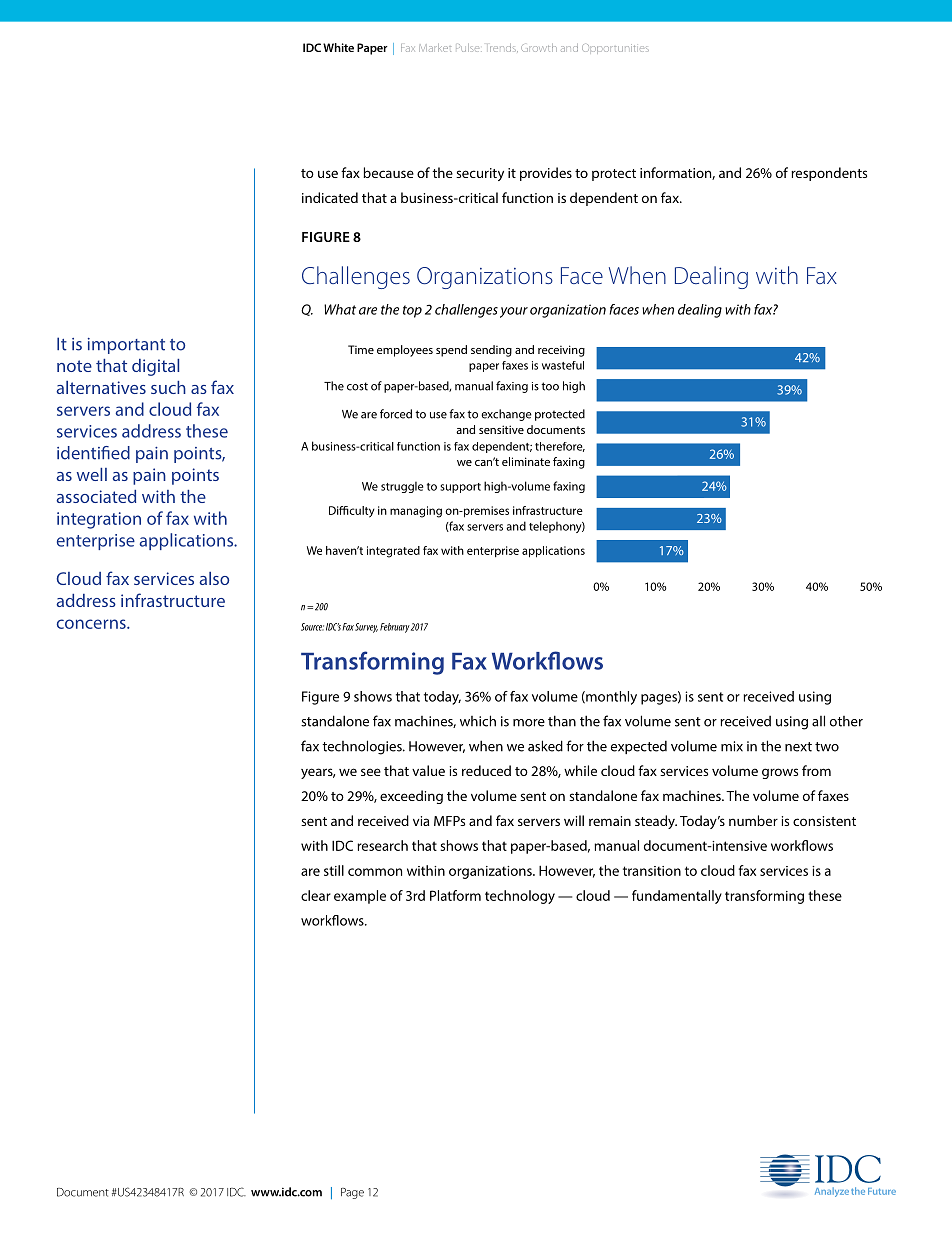 The height and width of the screenshot is (1233, 952). Describe the element at coordinates (214, 578) in the screenshot. I see `also` at that location.
